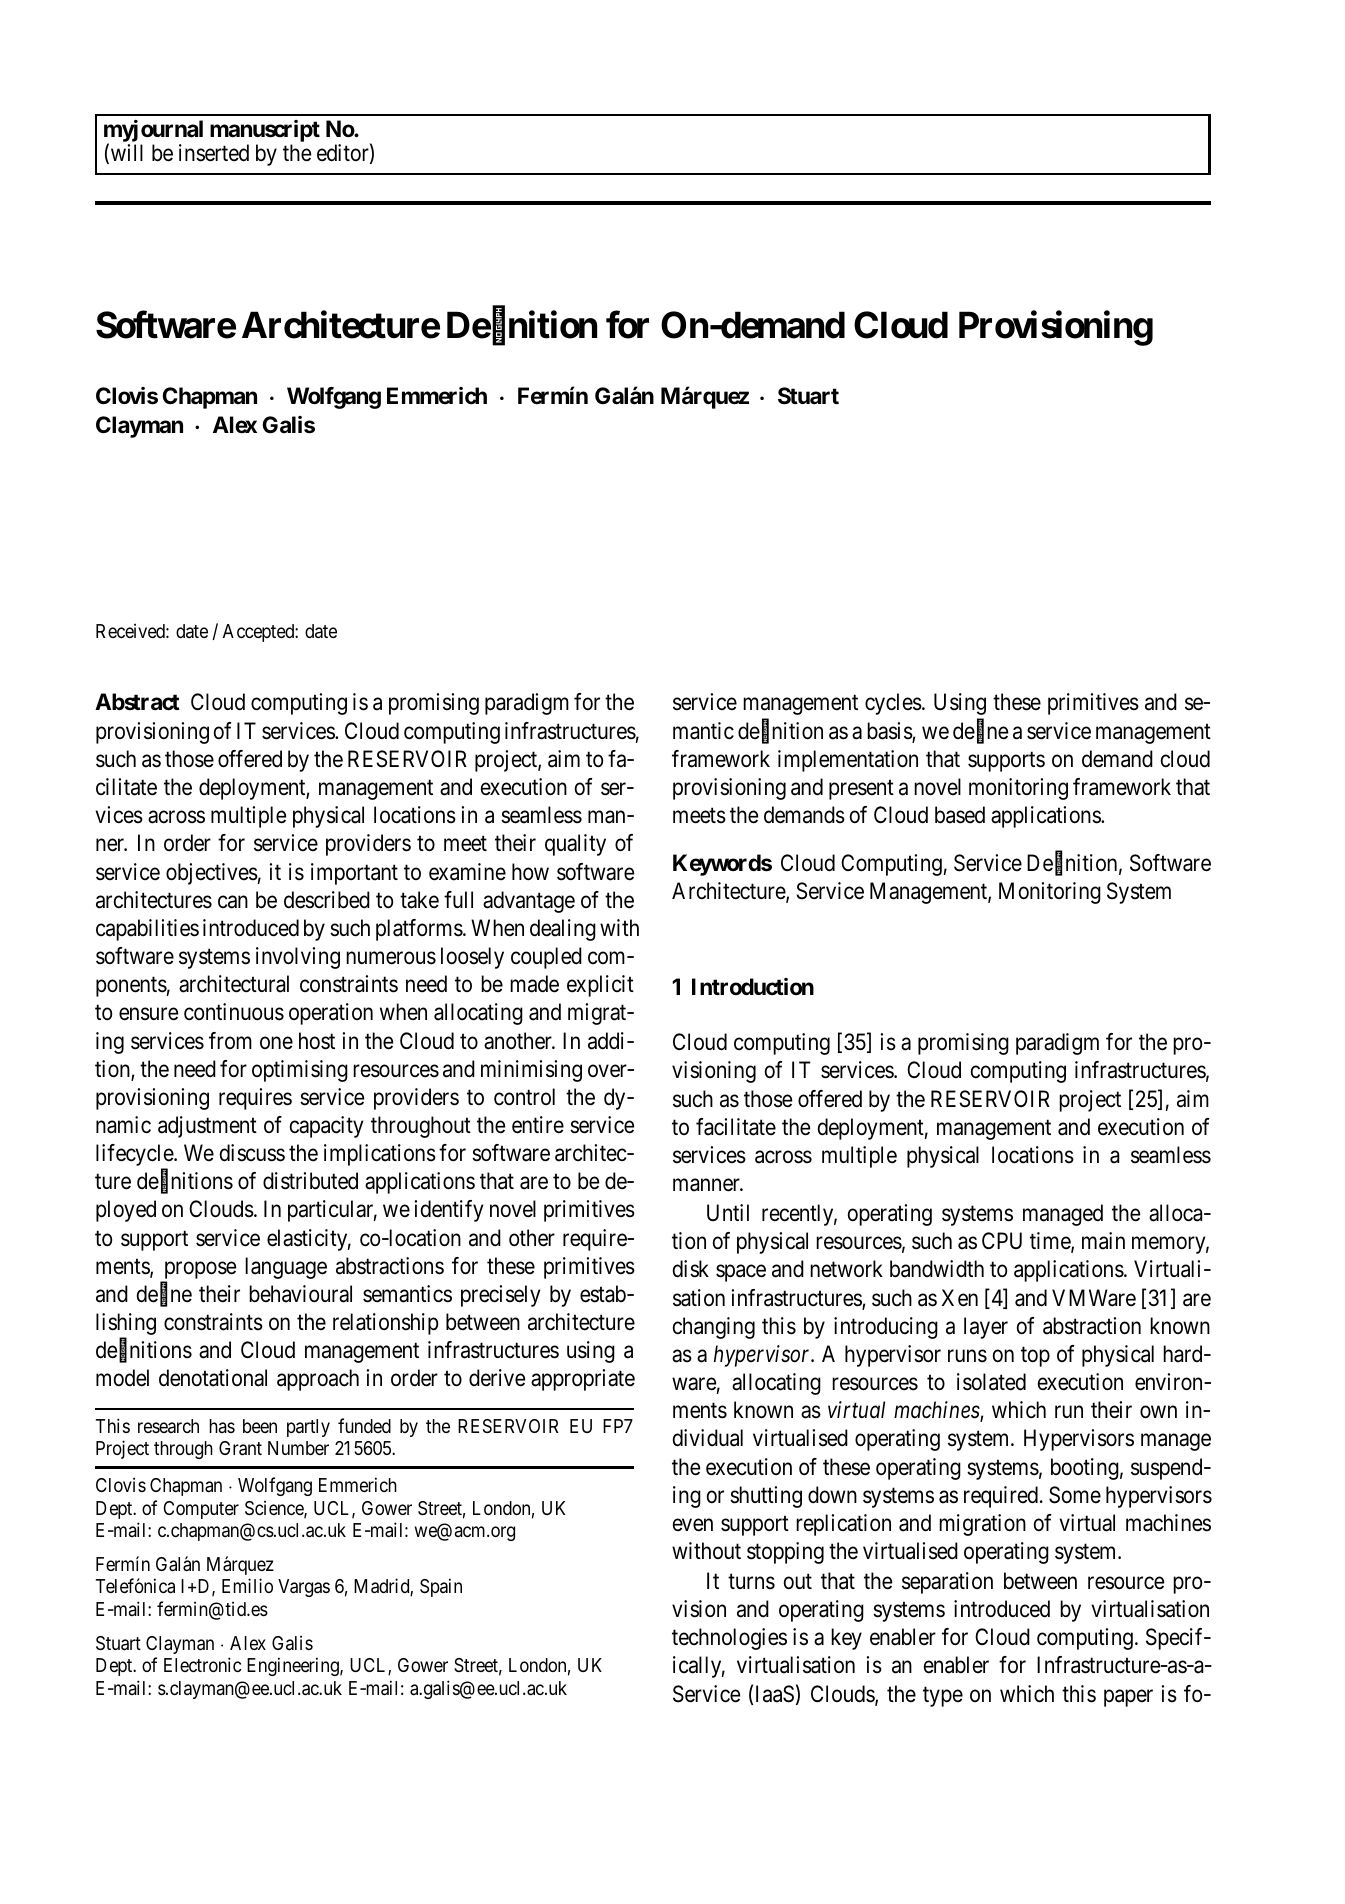 The image size is (1345, 1904). Describe the element at coordinates (960, 815) in the screenshot. I see `based` at that location.
